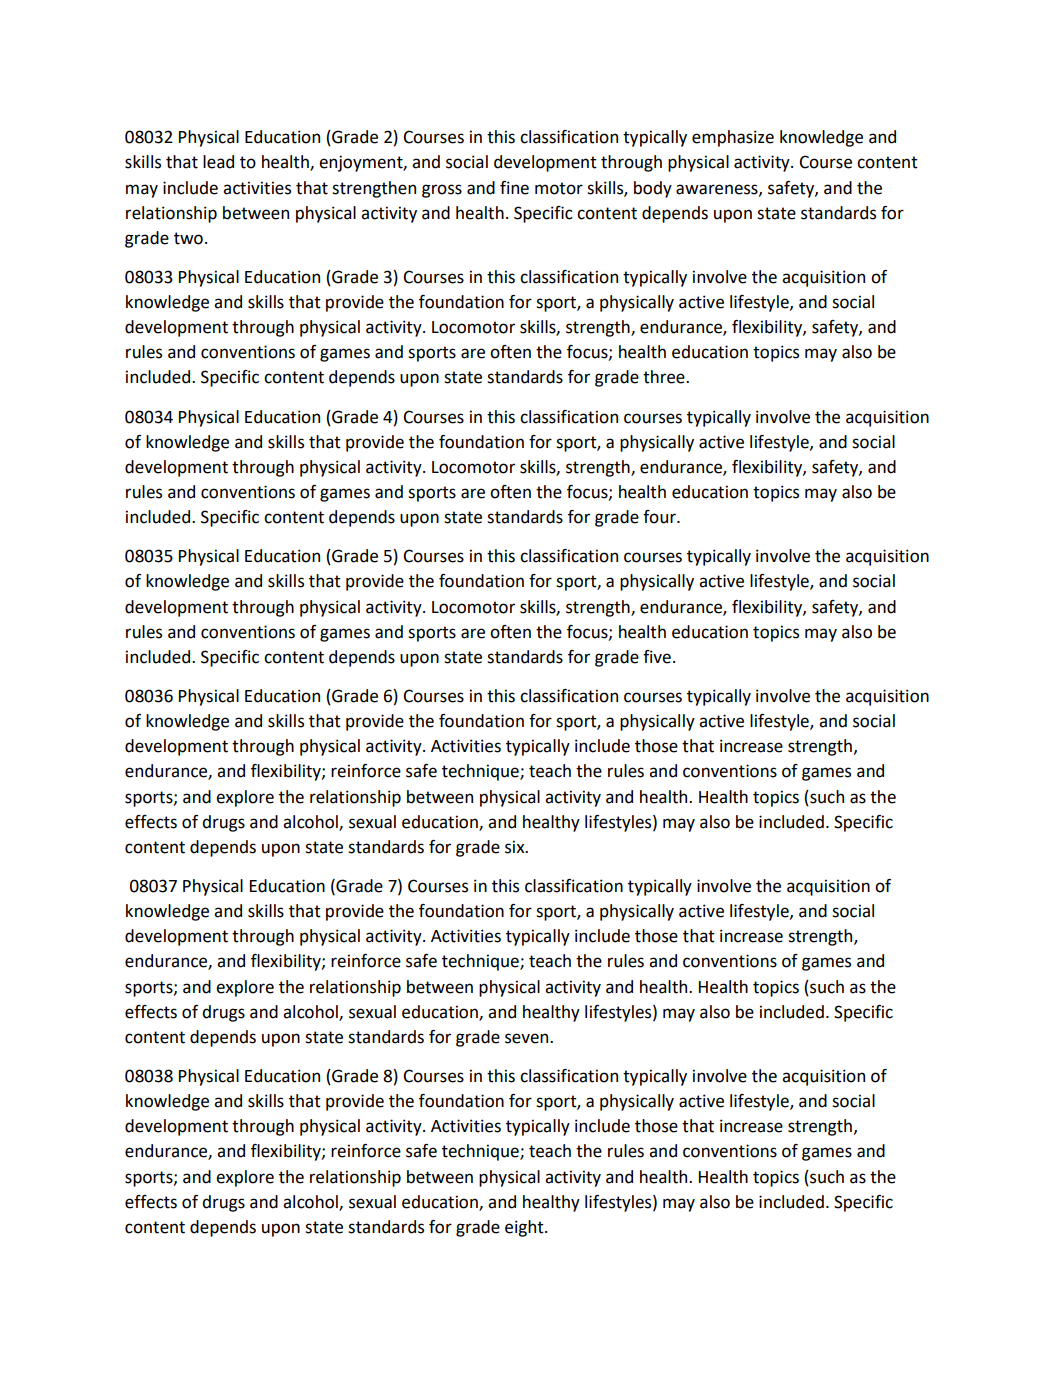  I want to click on seven, so click(528, 1038).
